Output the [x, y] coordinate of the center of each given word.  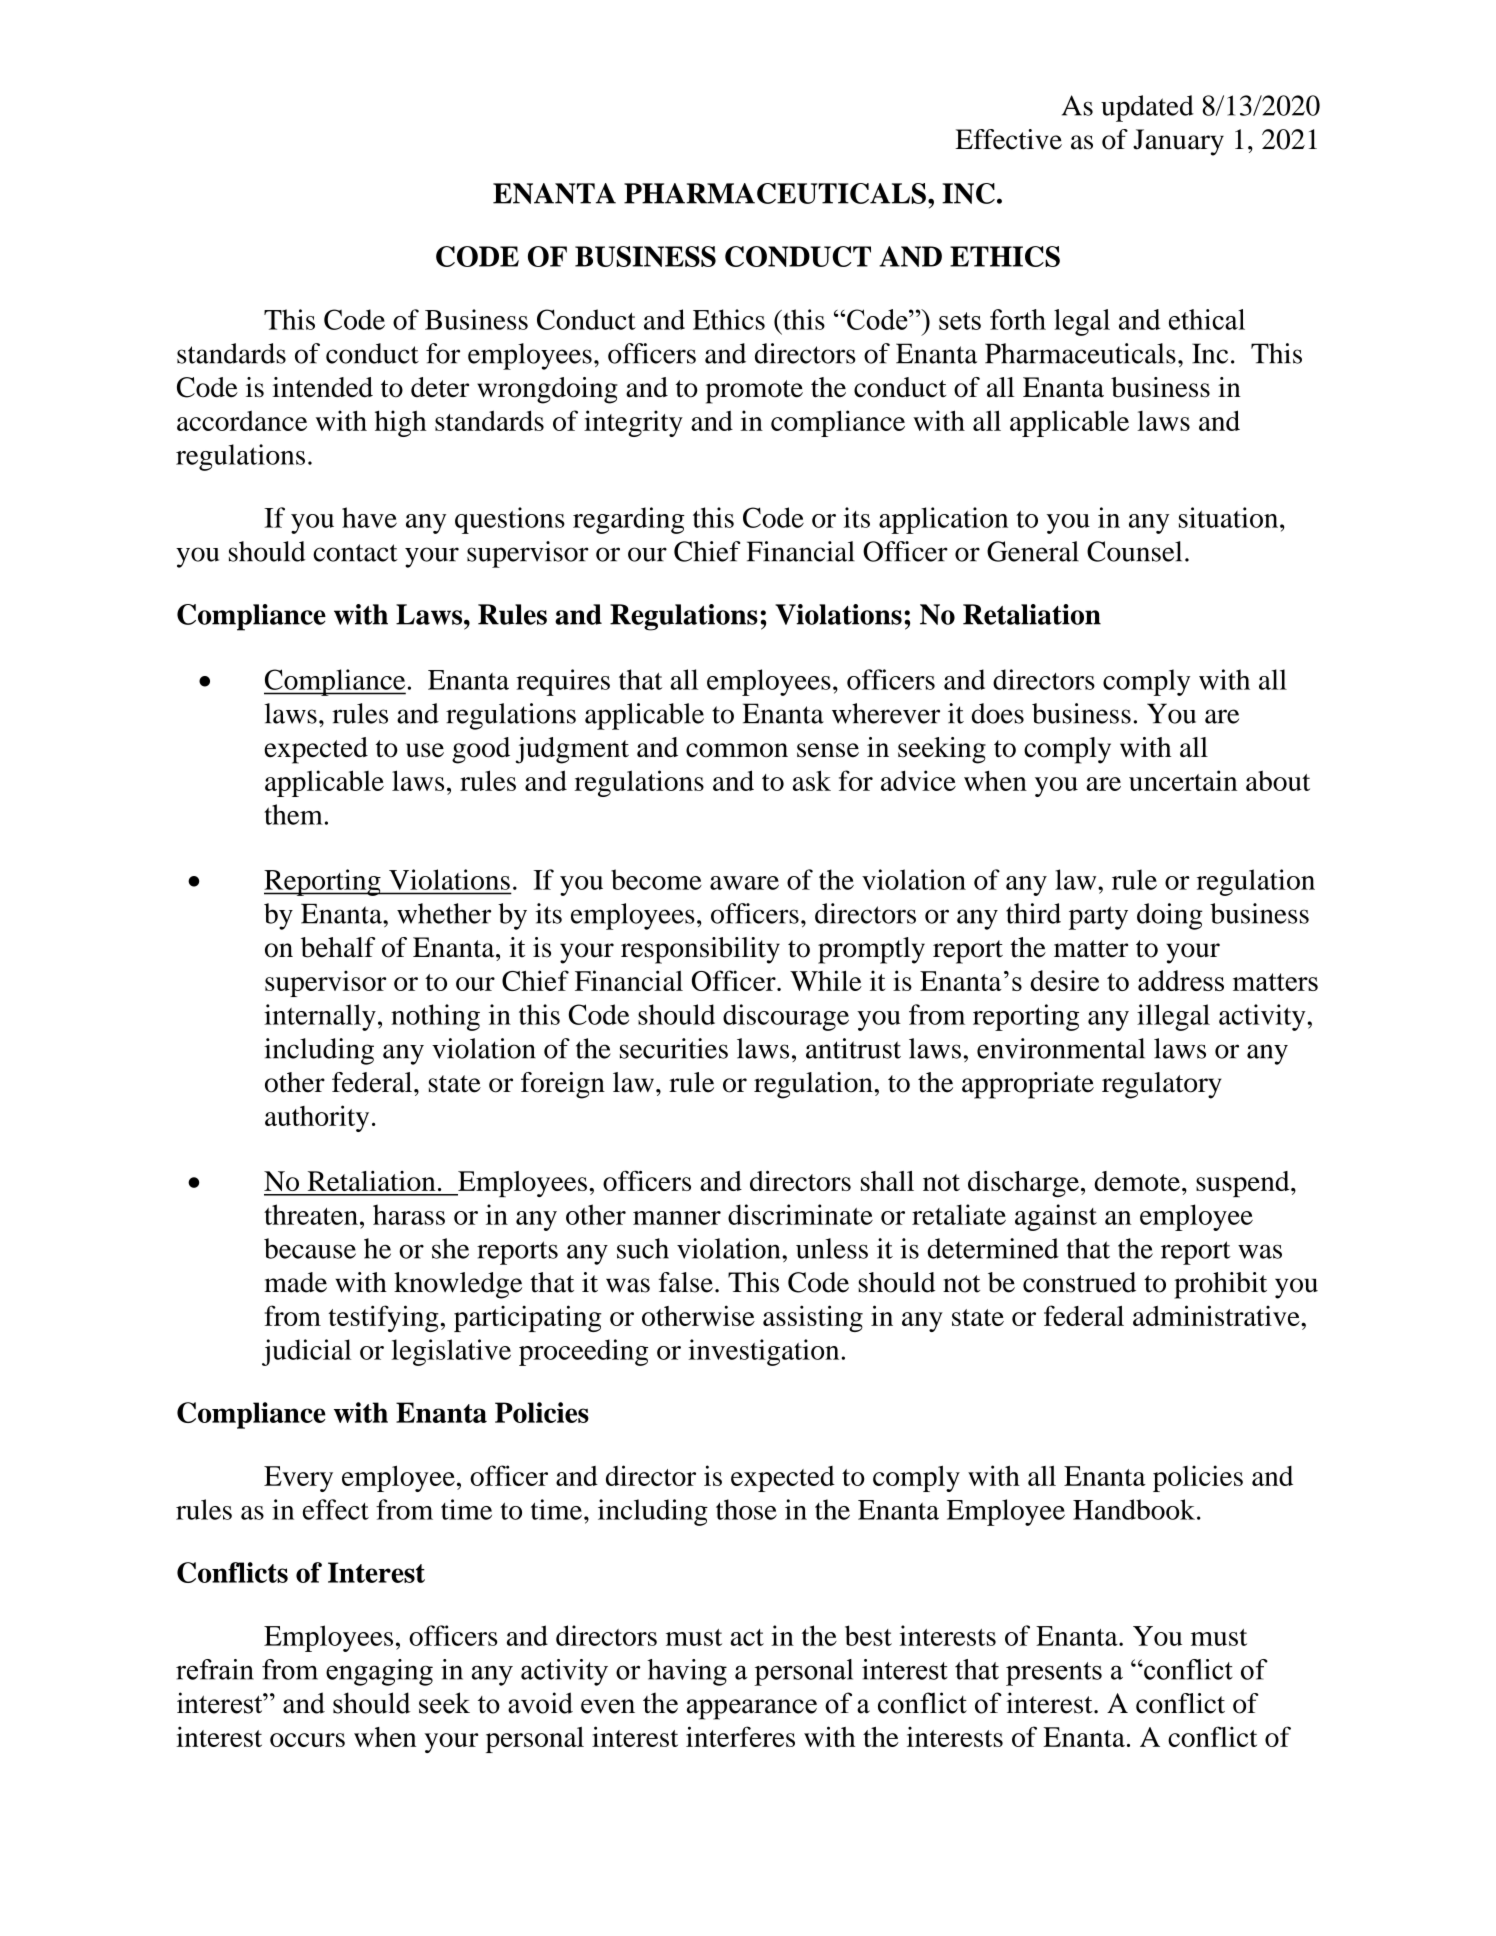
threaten [311, 1214]
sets [960, 321]
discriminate [800, 1214]
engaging [379, 1672]
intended [323, 387]
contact [355, 553]
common [737, 750]
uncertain [1183, 780]
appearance [752, 1709]
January [1178, 142]
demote [1137, 1181]
